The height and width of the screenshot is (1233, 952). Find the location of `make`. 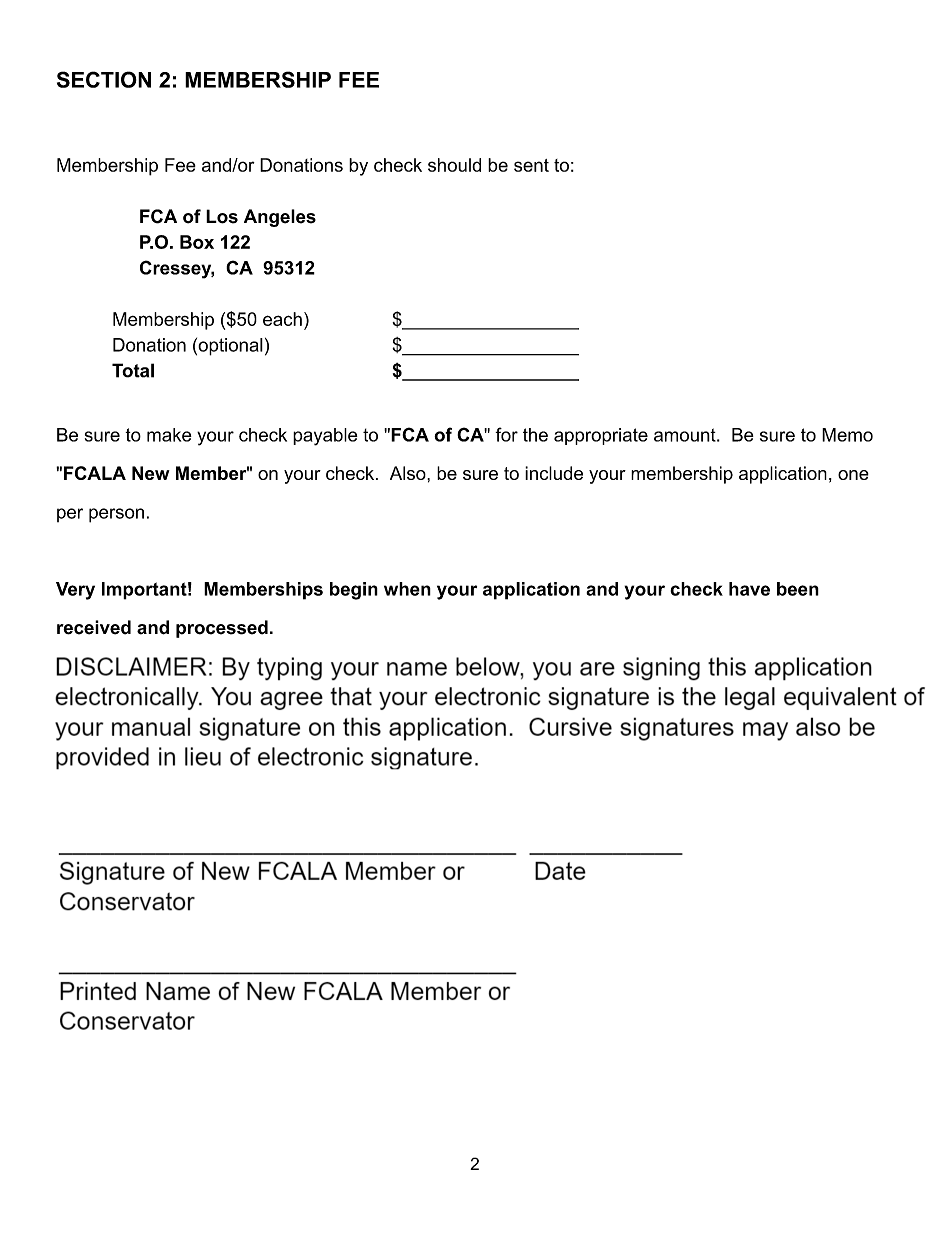

make is located at coordinates (169, 435).
